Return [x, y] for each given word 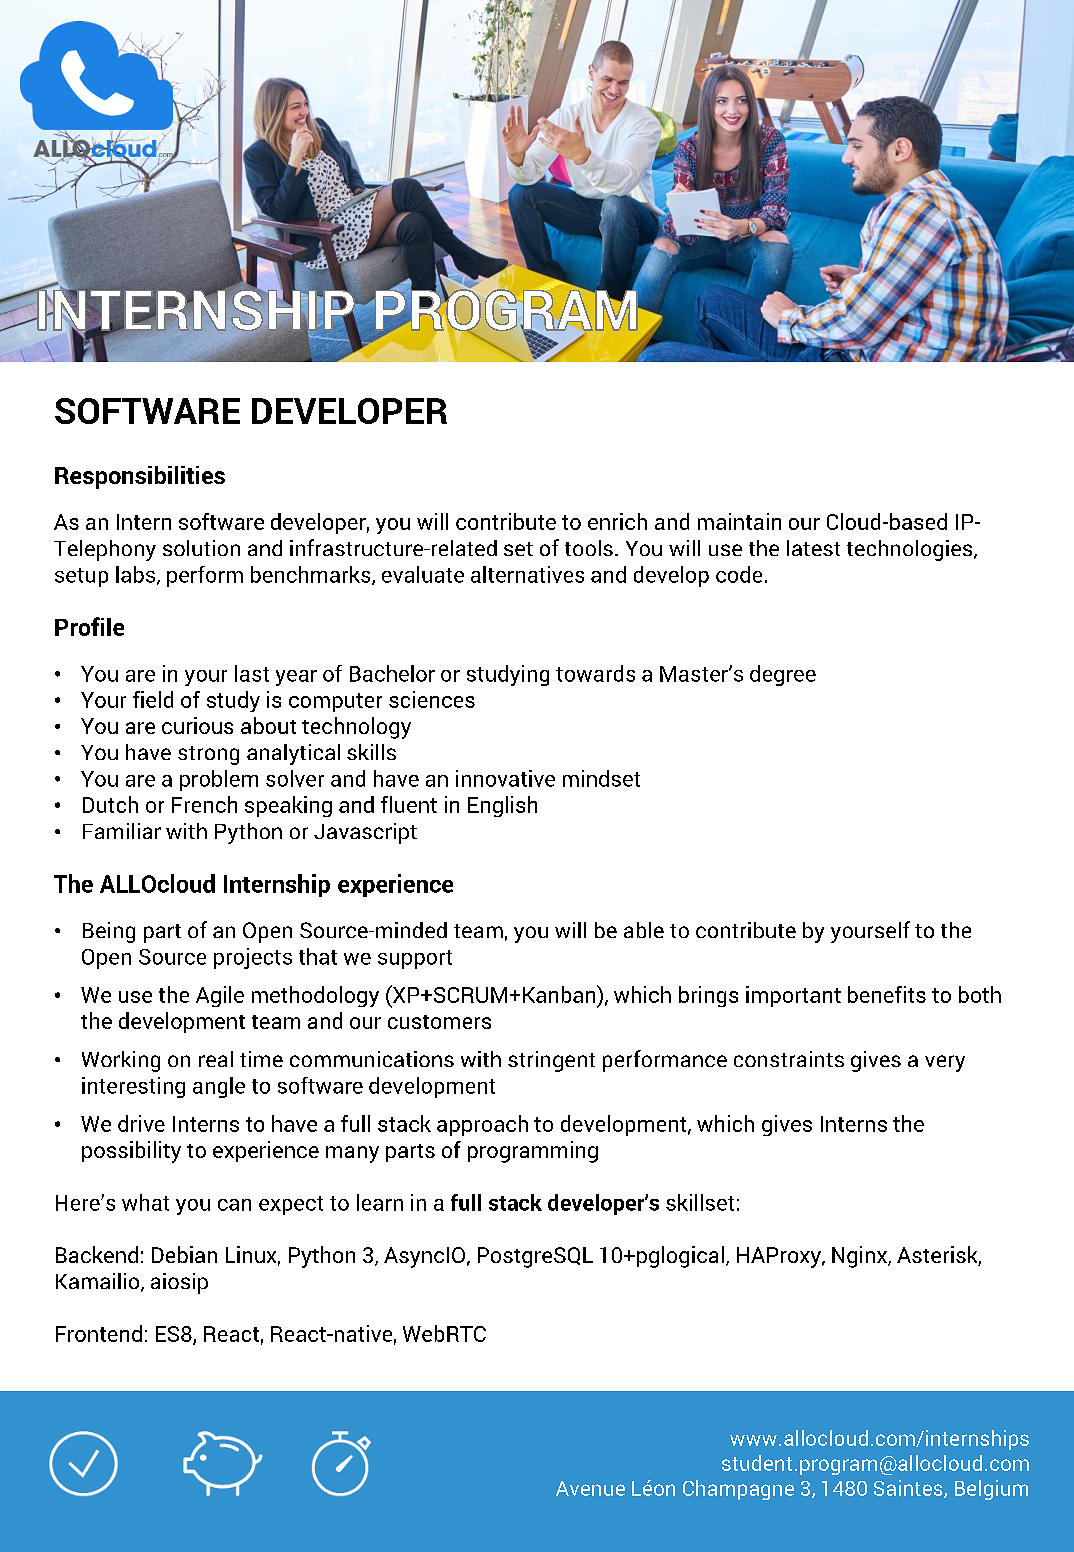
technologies [911, 550]
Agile [220, 996]
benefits [887, 994]
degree [783, 675]
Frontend [99, 1333]
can [234, 1205]
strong [208, 755]
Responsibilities [140, 477]
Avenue [590, 1488]
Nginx [860, 1257]
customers [439, 1022]
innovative [505, 778]
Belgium [991, 1490]
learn [380, 1202]
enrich [617, 521]
